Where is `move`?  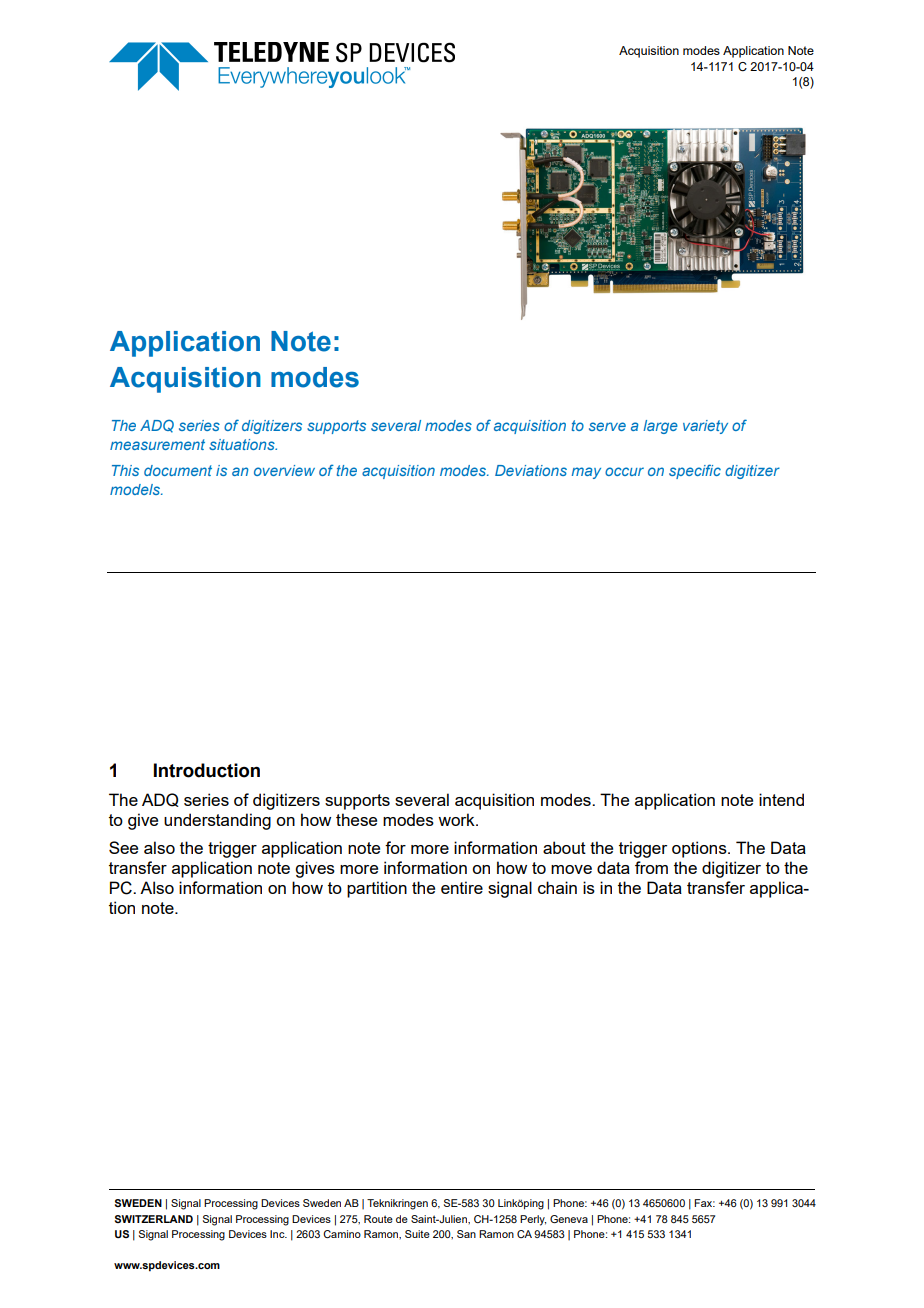 move is located at coordinates (571, 869).
